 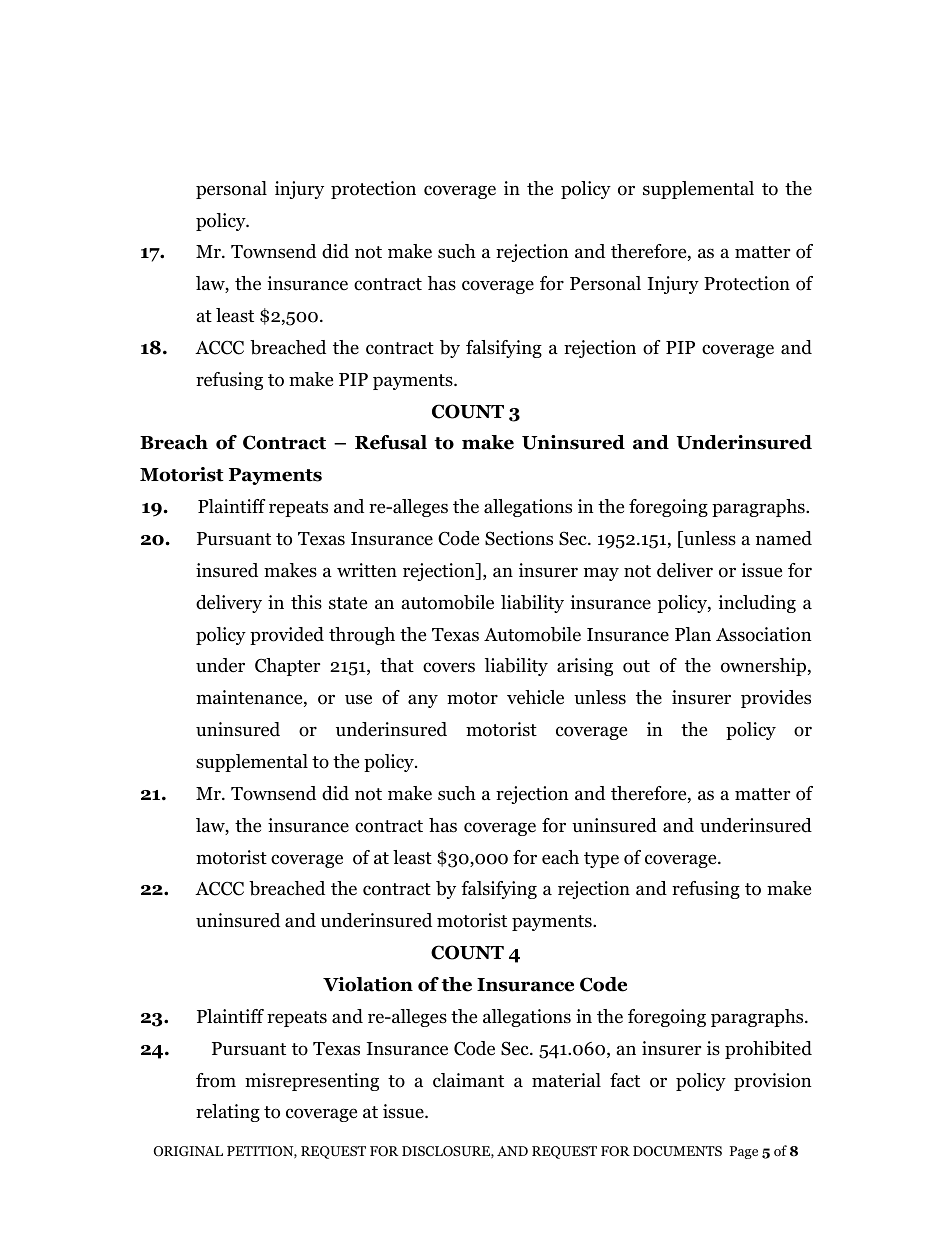 I want to click on ownership, so click(x=765, y=667).
